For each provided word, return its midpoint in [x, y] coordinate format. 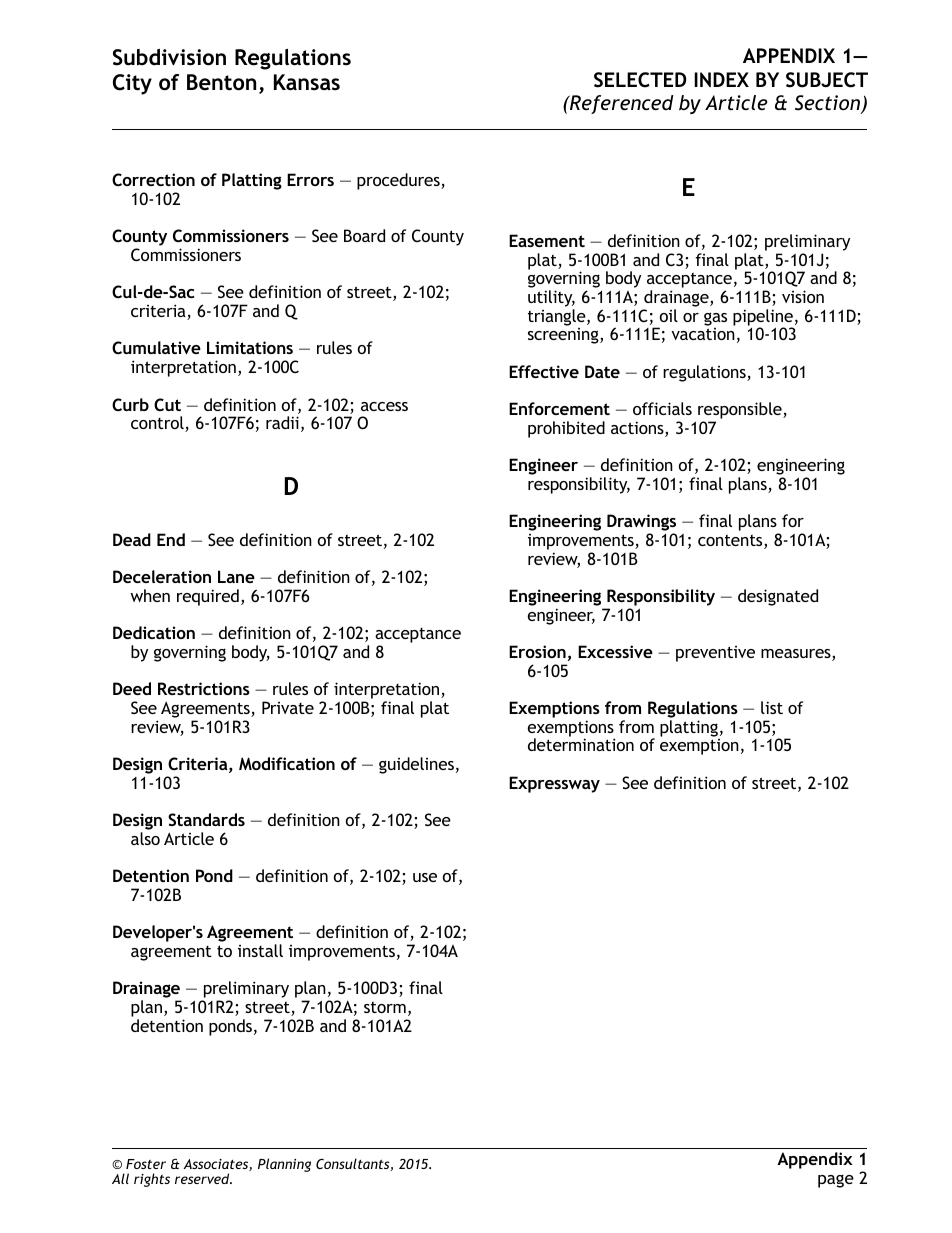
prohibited [566, 429]
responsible [741, 412]
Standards [206, 819]
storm [385, 1007]
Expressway [554, 784]
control [158, 424]
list [772, 707]
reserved [203, 1178]
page [836, 1181]
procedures [399, 181]
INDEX [721, 79]
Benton [221, 82]
